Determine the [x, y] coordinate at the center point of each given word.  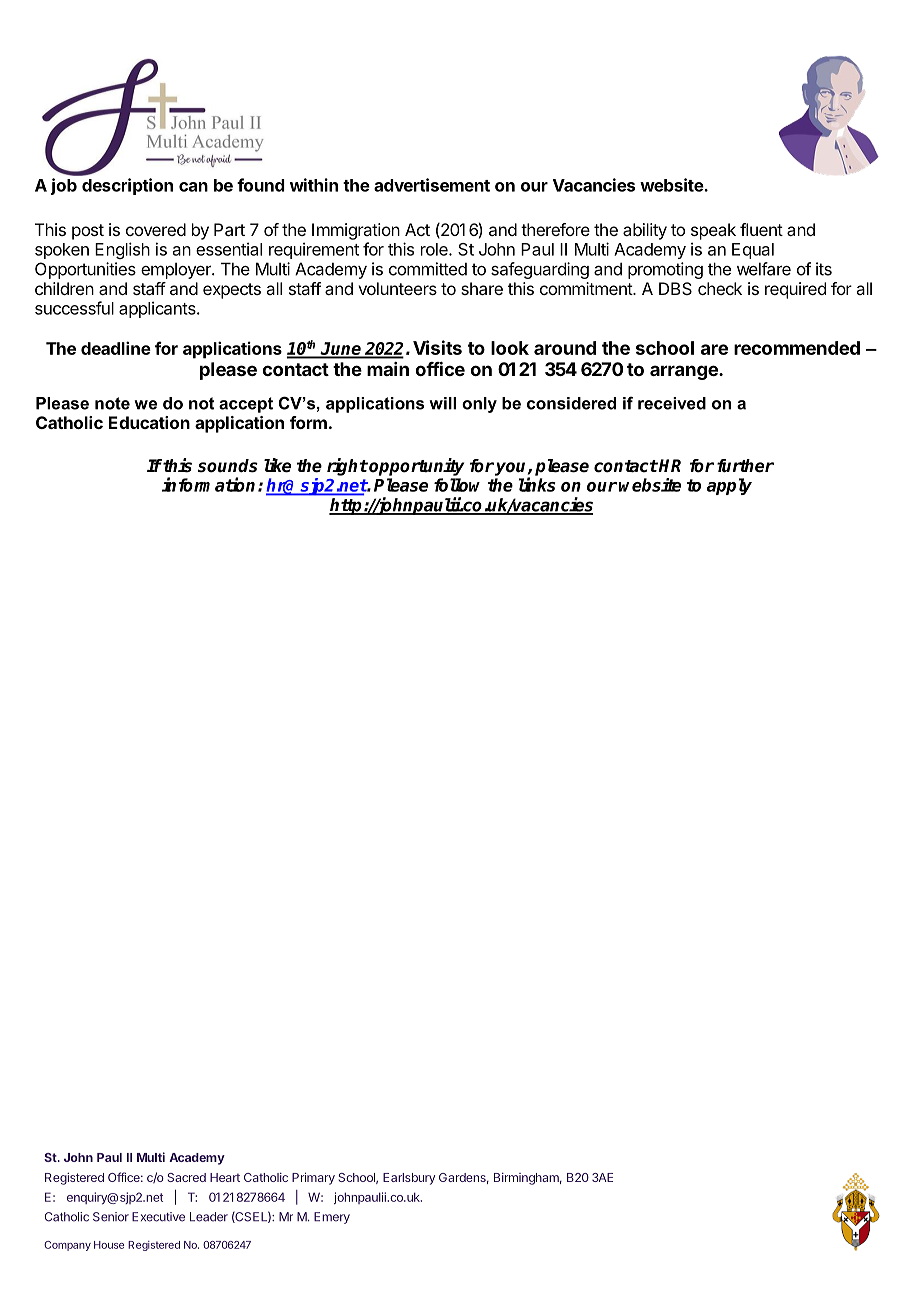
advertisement [432, 185]
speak [713, 231]
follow [457, 485]
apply [729, 486]
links [537, 484]
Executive [158, 1217]
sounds [228, 466]
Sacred [186, 1177]
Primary [313, 1178]
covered [156, 229]
